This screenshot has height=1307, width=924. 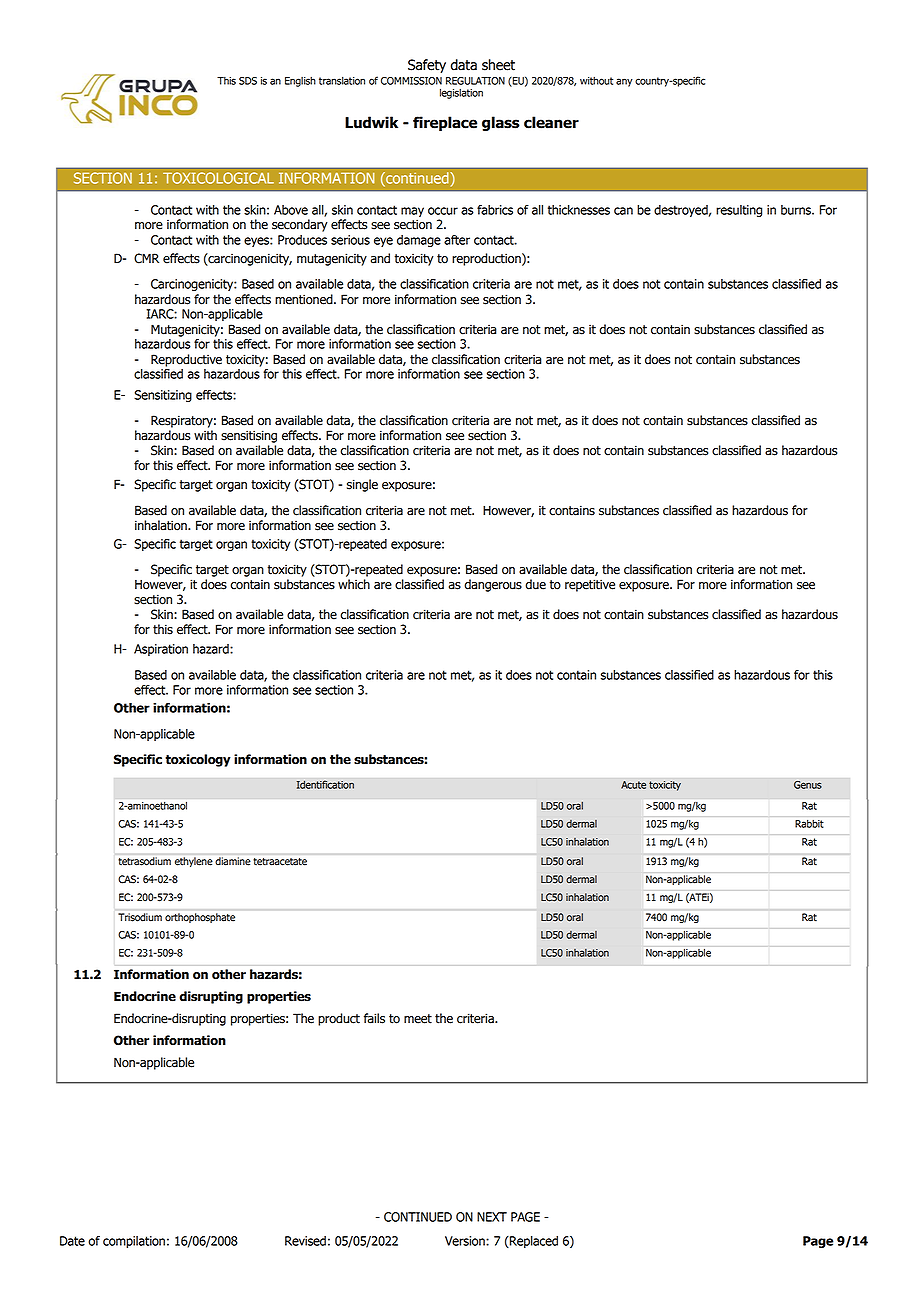 What do you see at coordinates (493, 585) in the screenshot?
I see `dangerous` at bounding box center [493, 585].
